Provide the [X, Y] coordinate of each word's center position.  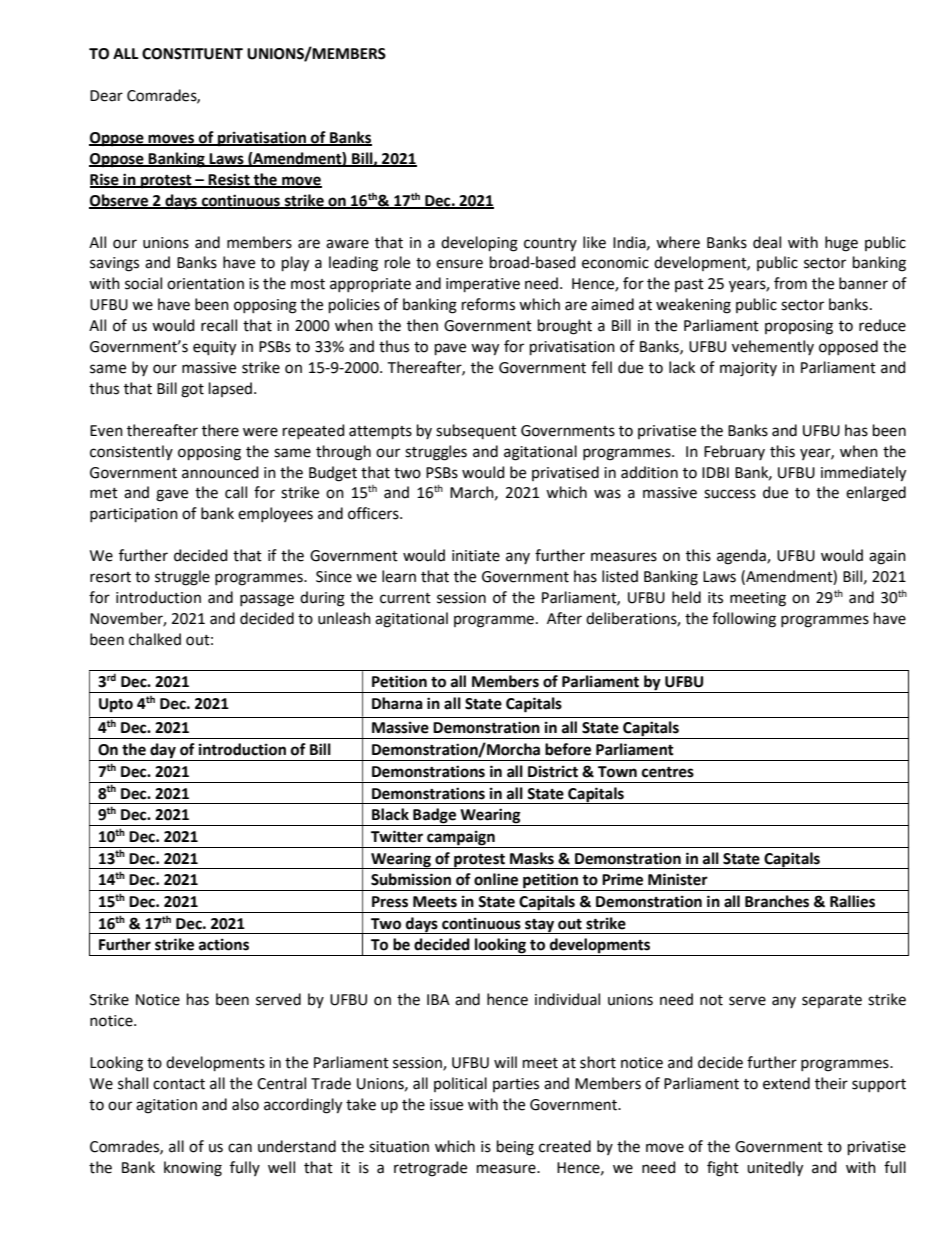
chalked [155, 639]
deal [767, 242]
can [240, 1148]
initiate [476, 556]
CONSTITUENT [192, 54]
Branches [777, 901]
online [496, 879]
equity [214, 348]
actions [224, 944]
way [485, 349]
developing [479, 244]
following [744, 620]
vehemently [773, 347]
